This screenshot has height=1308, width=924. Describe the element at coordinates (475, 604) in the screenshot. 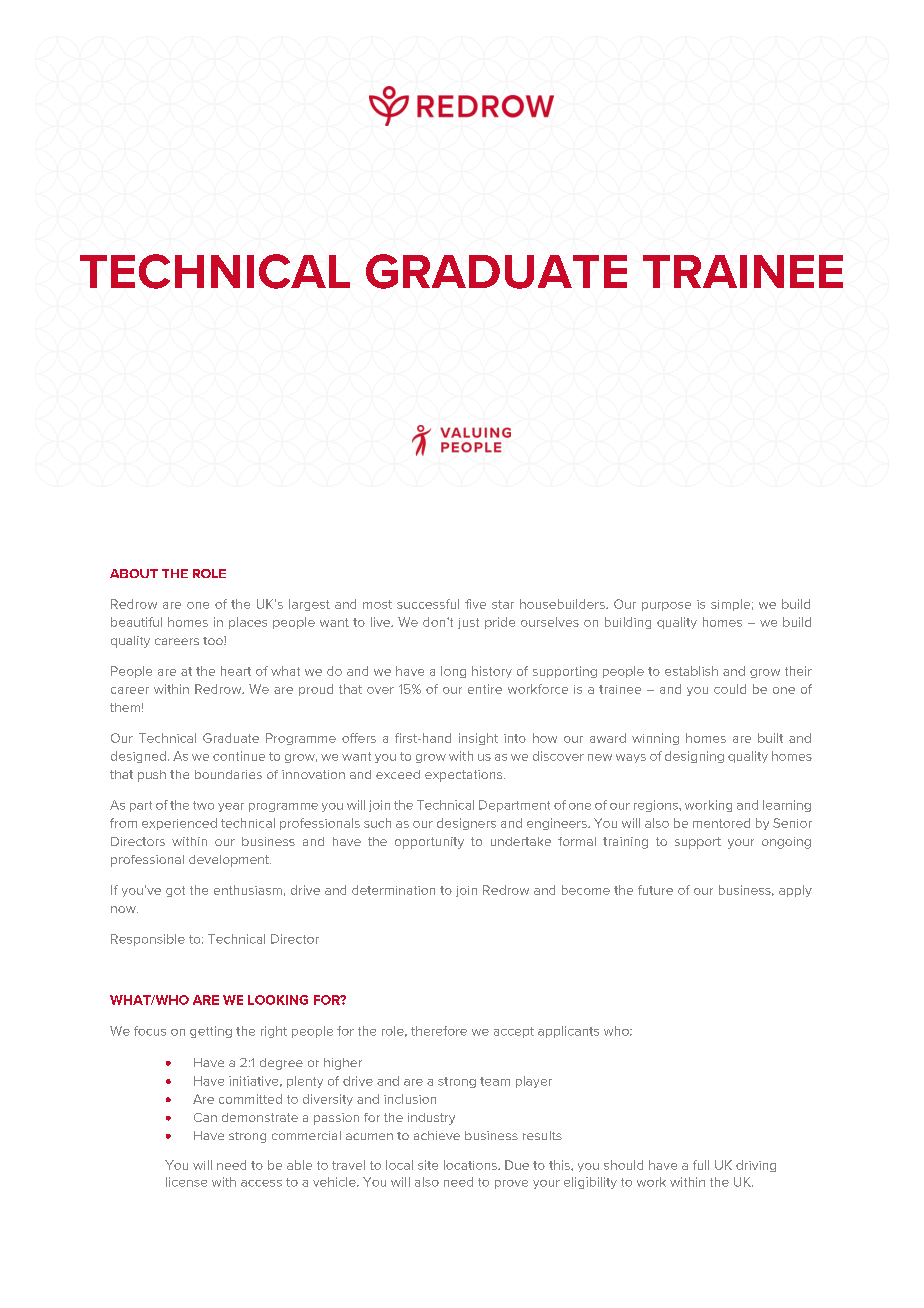

I see `five` at that location.
